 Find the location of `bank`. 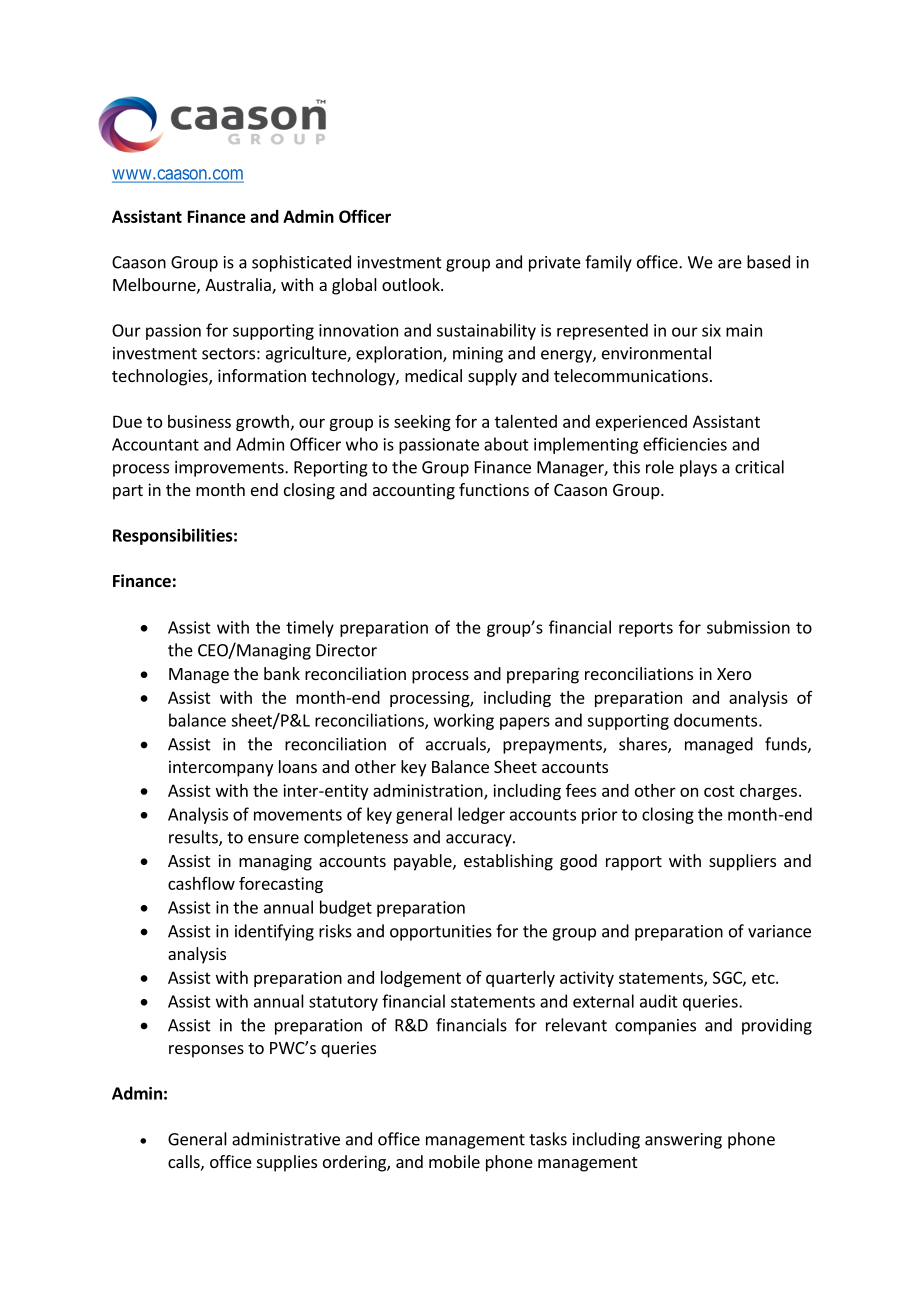

bank is located at coordinates (282, 673).
